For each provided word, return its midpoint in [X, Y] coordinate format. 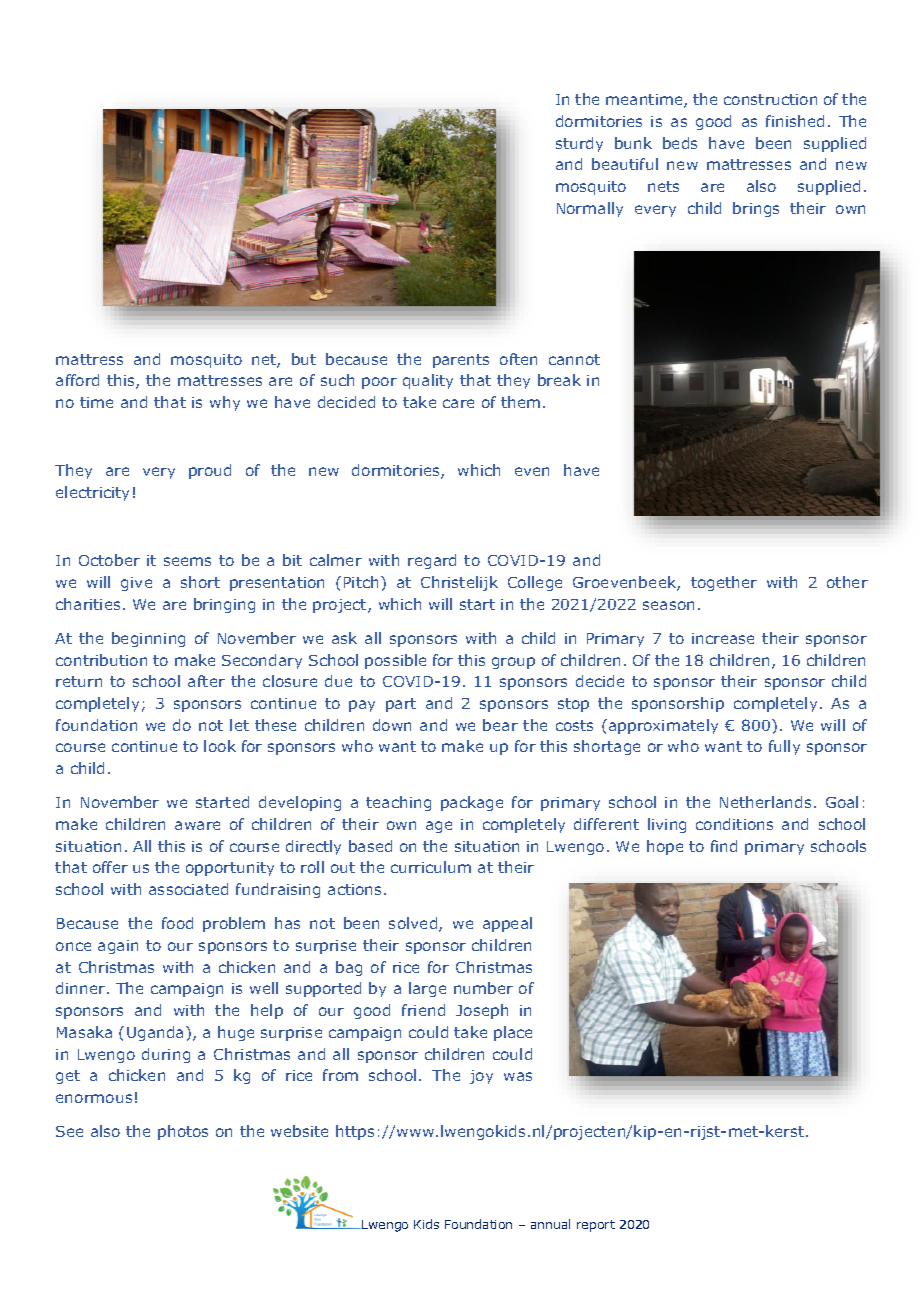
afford [77, 380]
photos [183, 1132]
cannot [574, 359]
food [177, 923]
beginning [148, 639]
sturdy [579, 144]
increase [723, 638]
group [513, 663]
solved [414, 924]
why [225, 403]
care [458, 403]
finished [795, 121]
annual [550, 1224]
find [724, 846]
